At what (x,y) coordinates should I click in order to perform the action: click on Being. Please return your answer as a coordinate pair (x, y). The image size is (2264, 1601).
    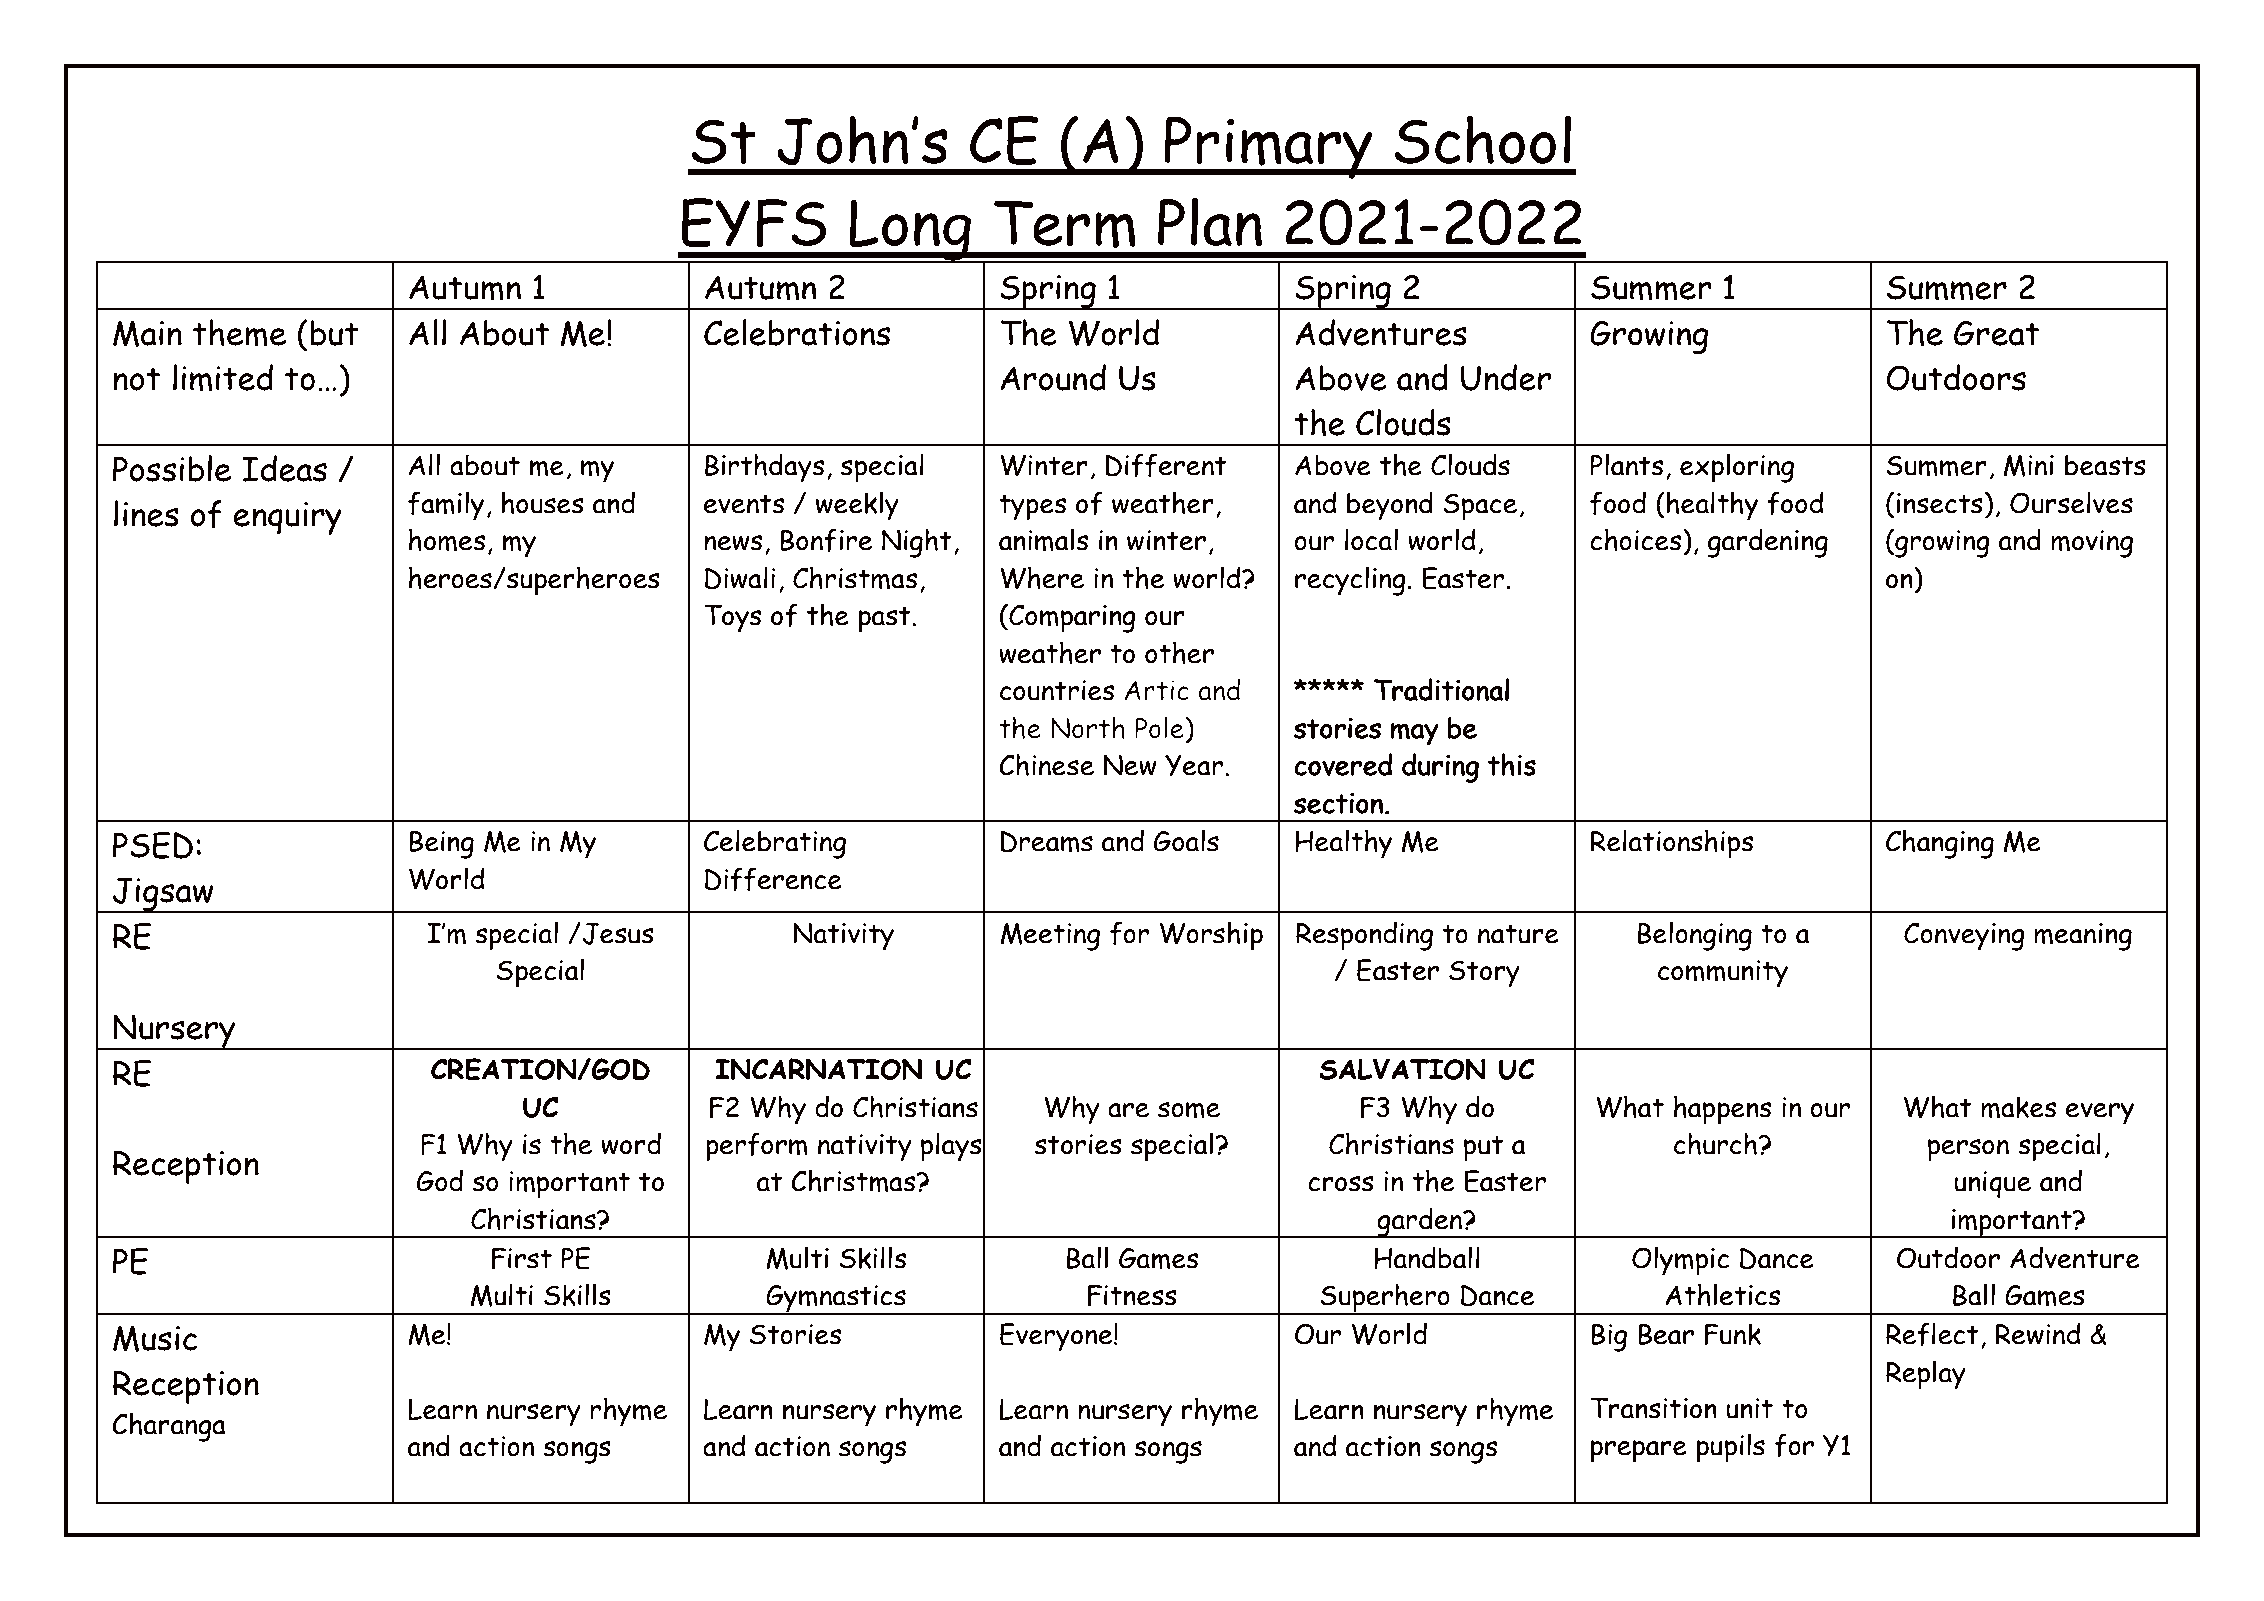
    Looking at the image, I should click on (441, 845).
